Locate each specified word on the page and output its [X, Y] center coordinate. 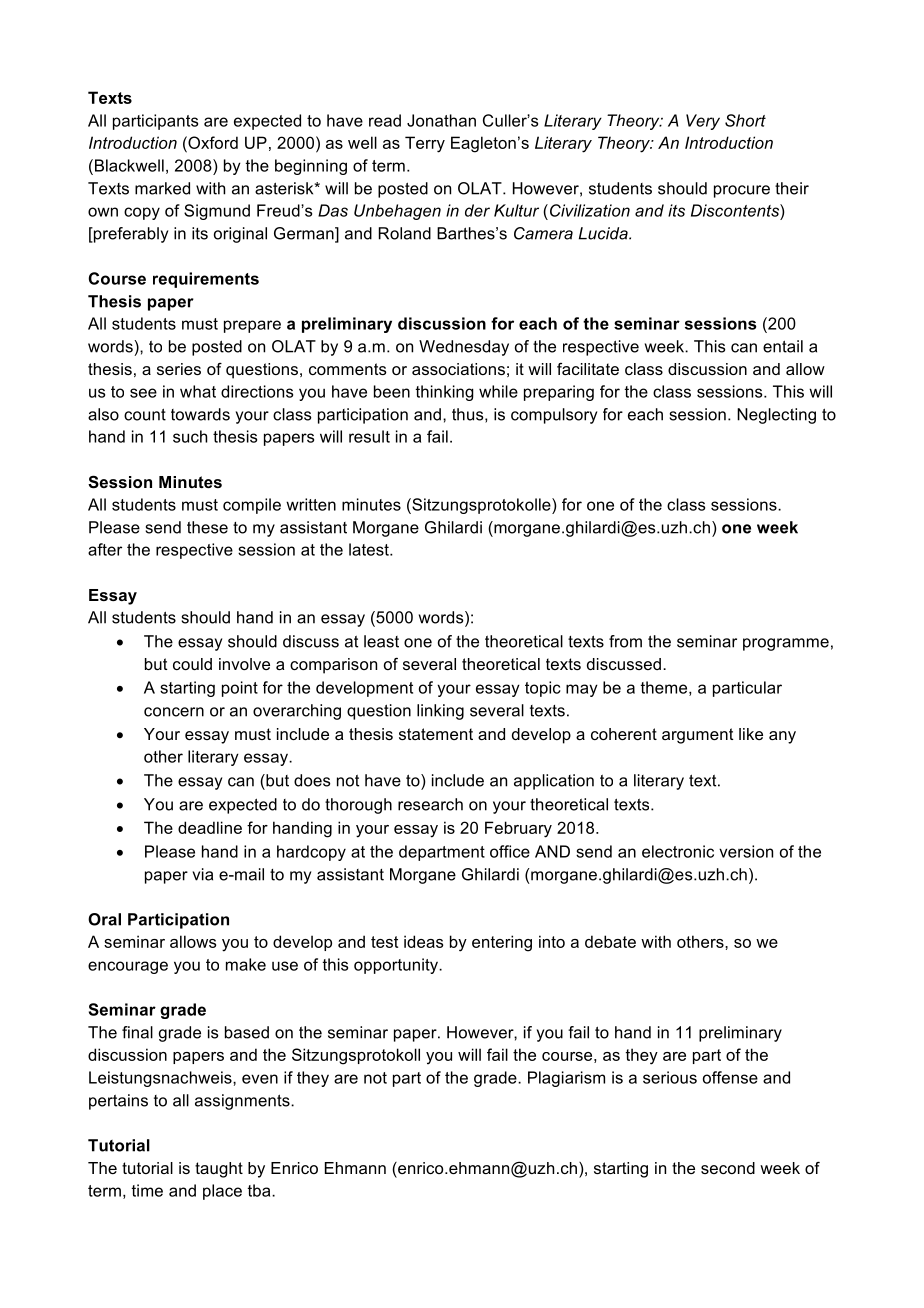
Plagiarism [566, 1079]
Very [703, 122]
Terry [425, 144]
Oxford [212, 142]
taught [219, 1170]
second [728, 1168]
